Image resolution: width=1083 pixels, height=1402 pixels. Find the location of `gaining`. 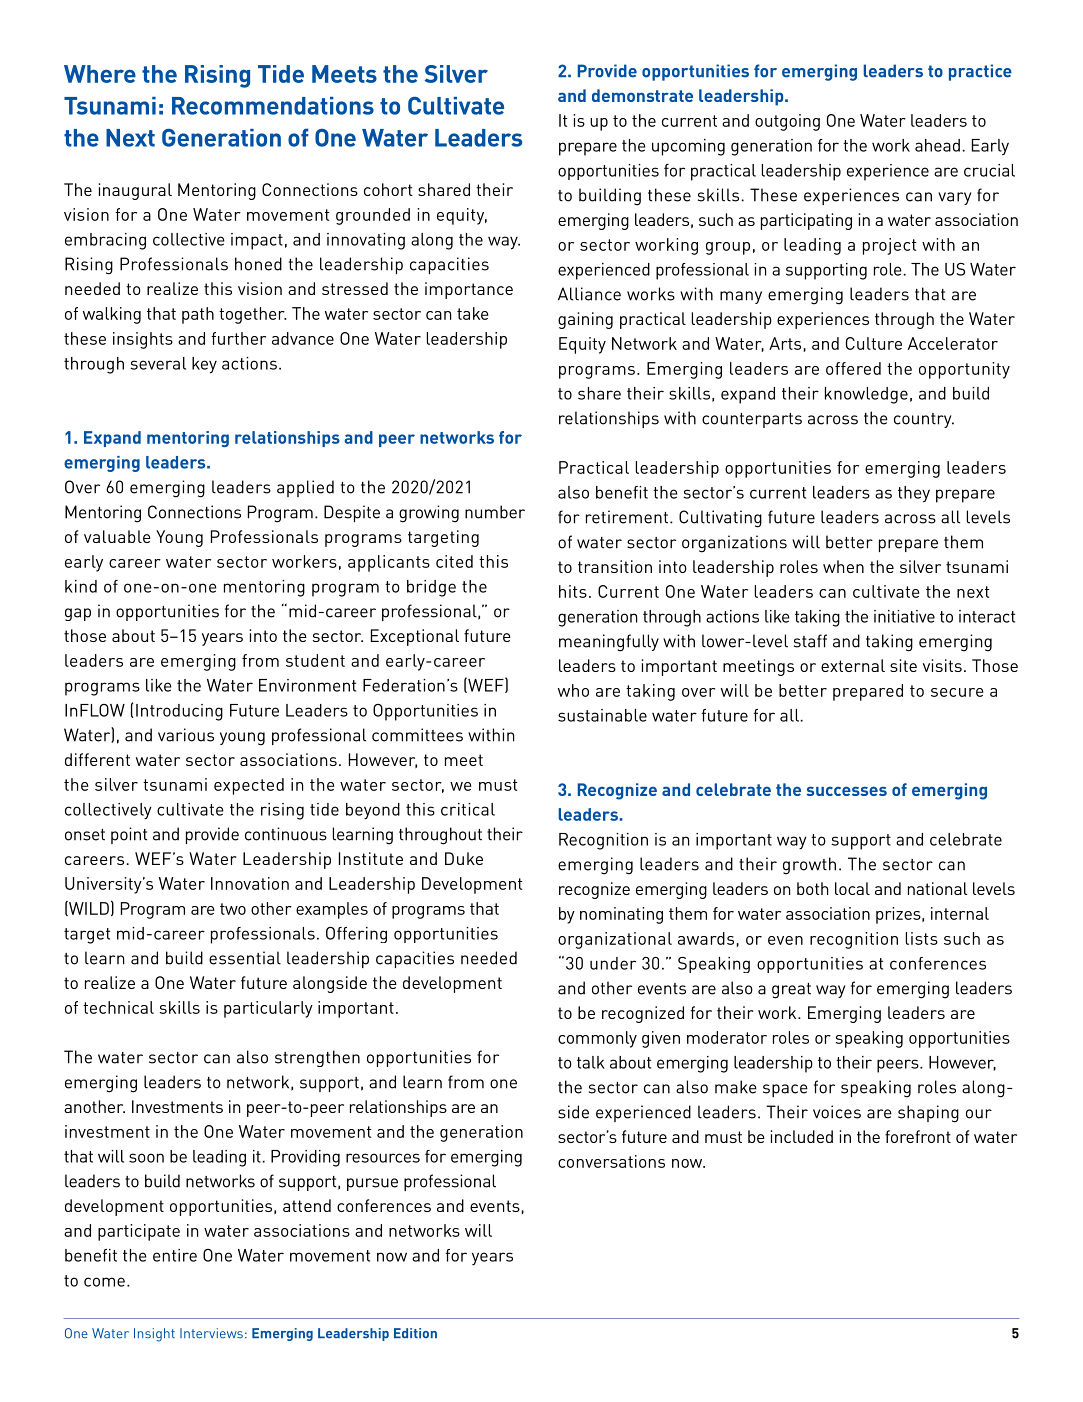

gaining is located at coordinates (585, 320).
